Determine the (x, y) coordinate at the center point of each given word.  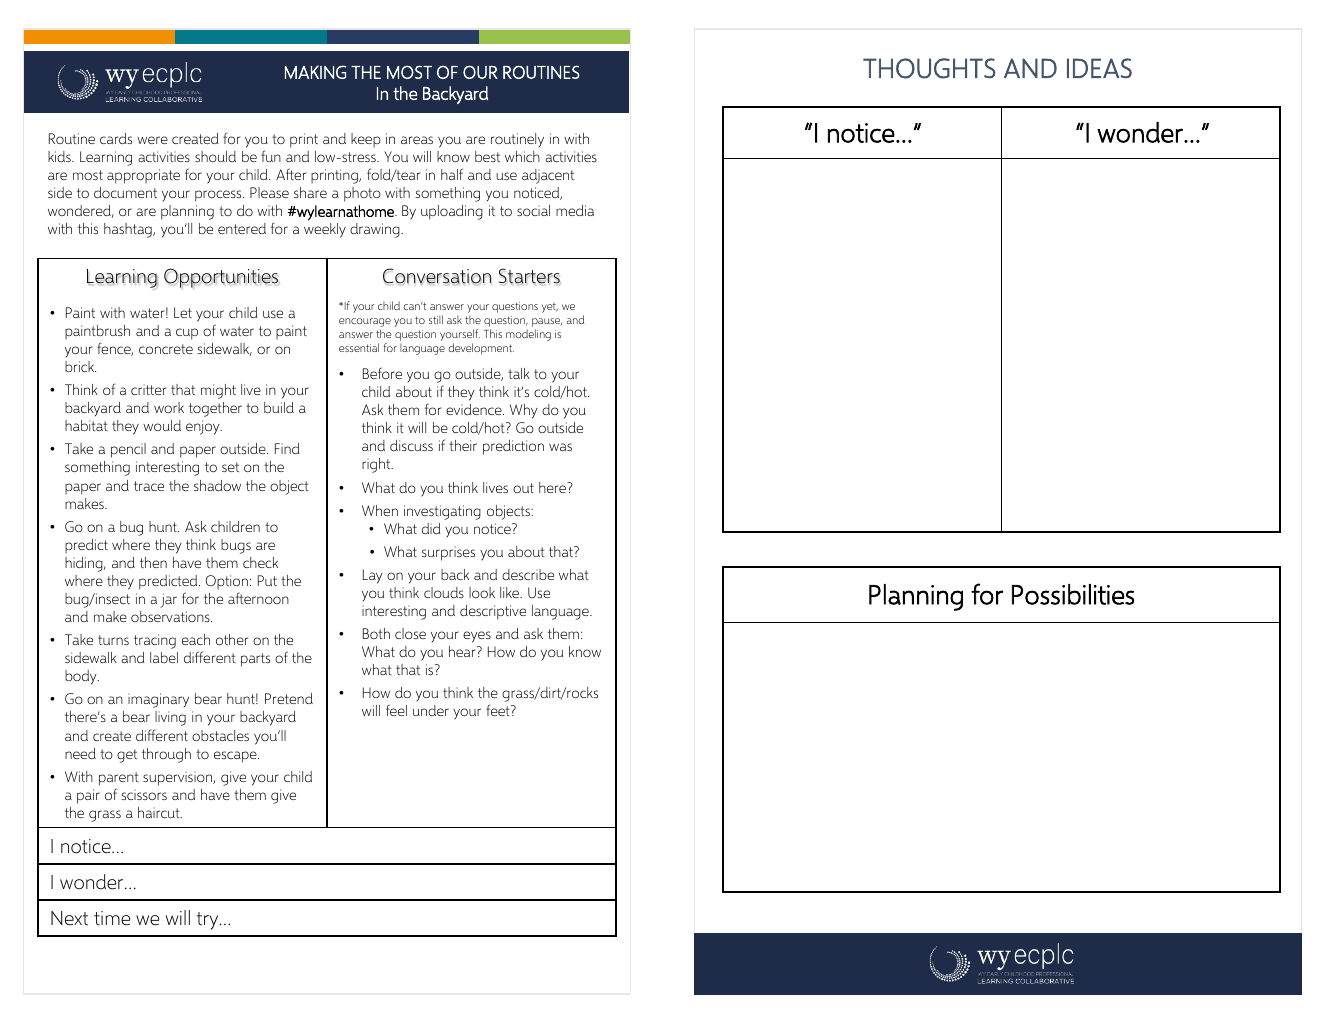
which (522, 156)
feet (499, 710)
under (431, 710)
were (152, 140)
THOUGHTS (929, 68)
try (209, 921)
